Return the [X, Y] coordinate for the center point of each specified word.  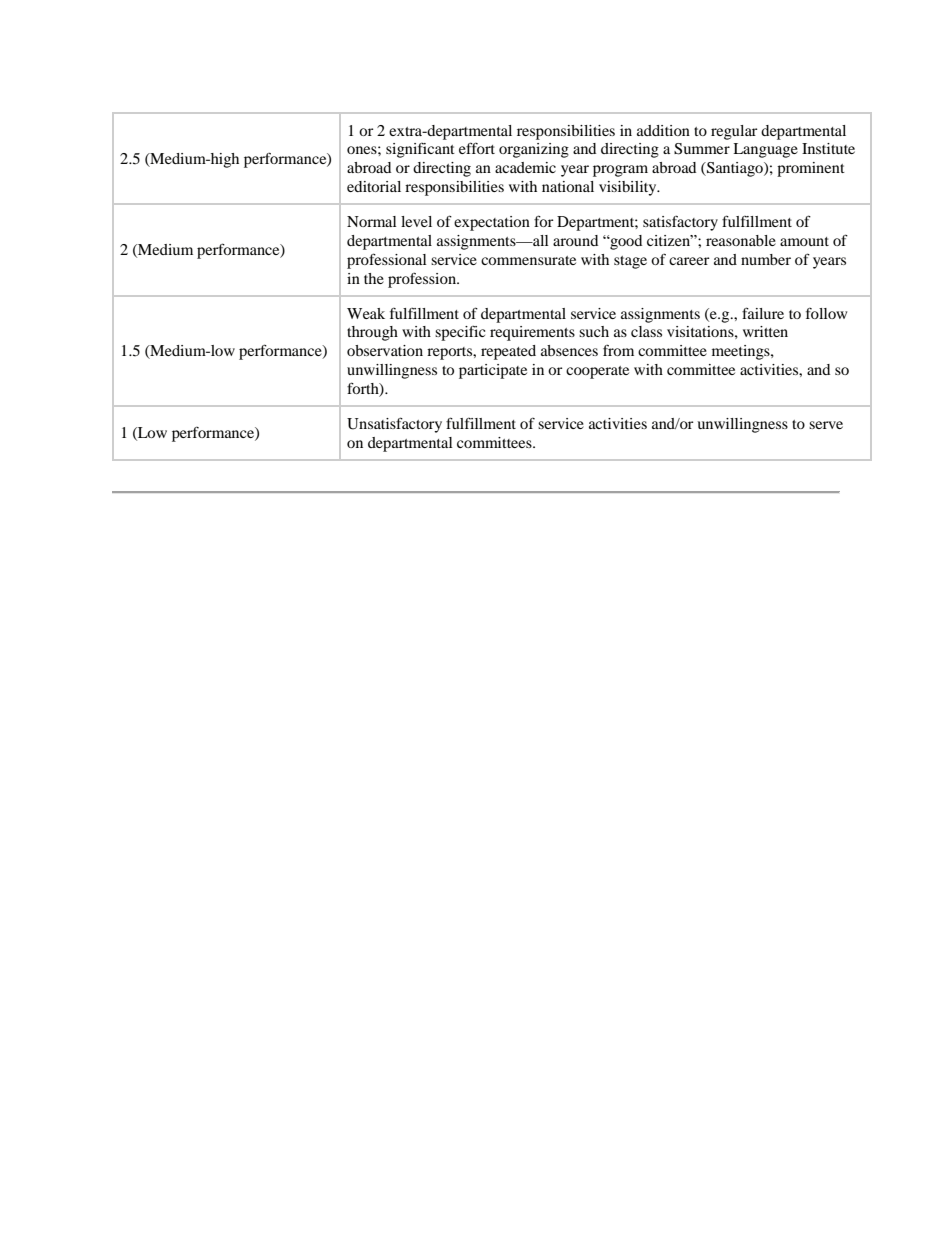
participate [493, 371]
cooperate [597, 372]
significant [420, 150]
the [374, 278]
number [766, 259]
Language [765, 150]
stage [630, 262]
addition [663, 130]
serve [826, 425]
